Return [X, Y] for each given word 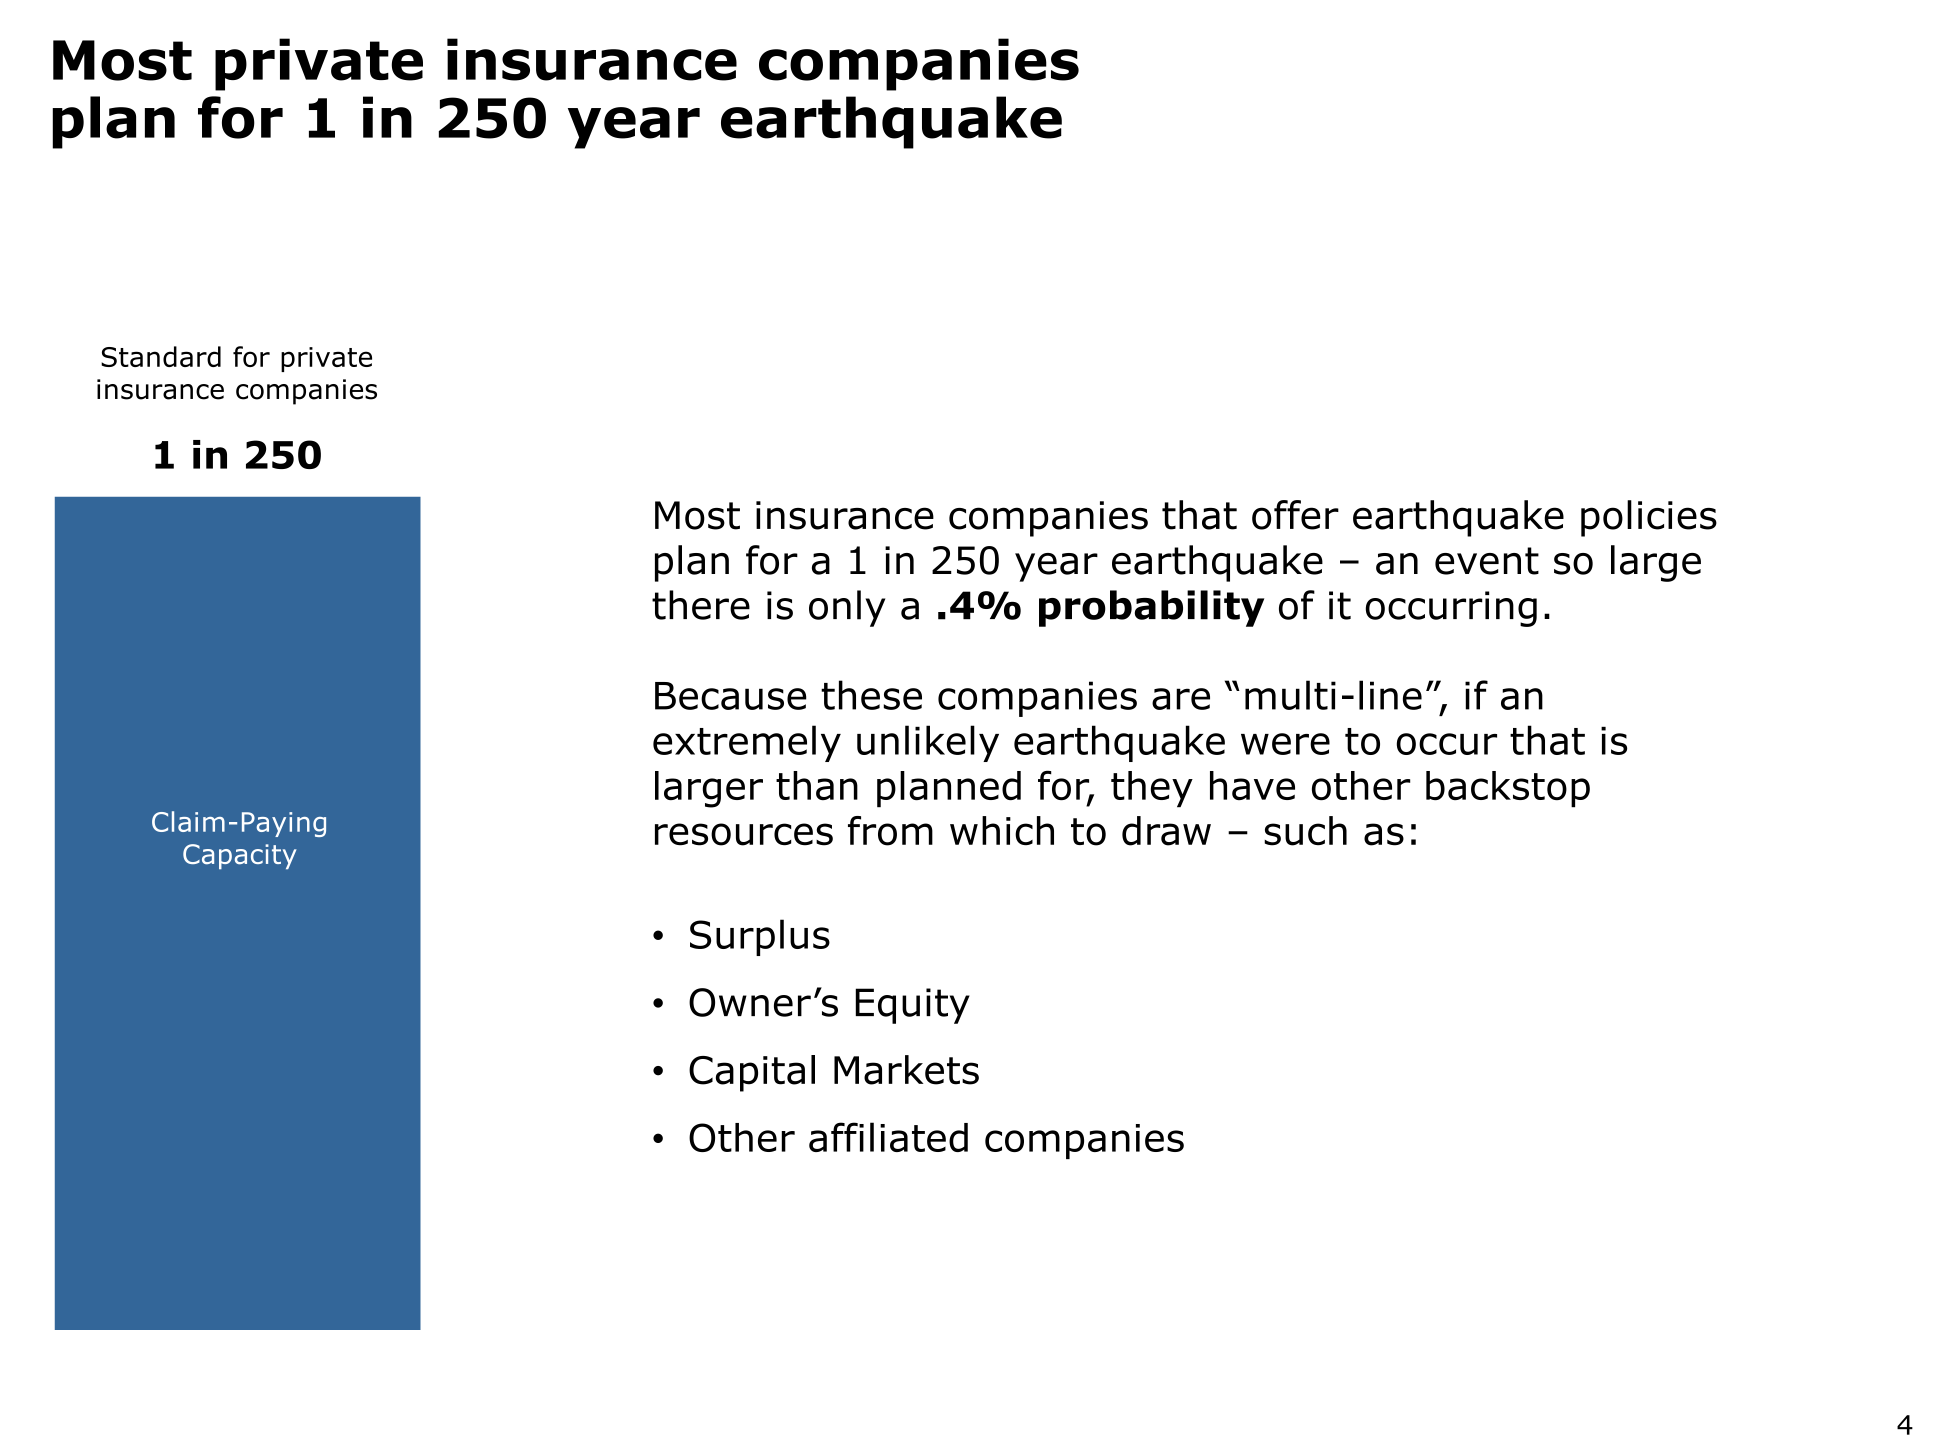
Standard [161, 356]
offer [1295, 515]
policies [1649, 518]
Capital [752, 1073]
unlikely [928, 743]
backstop [1508, 789]
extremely [747, 743]
